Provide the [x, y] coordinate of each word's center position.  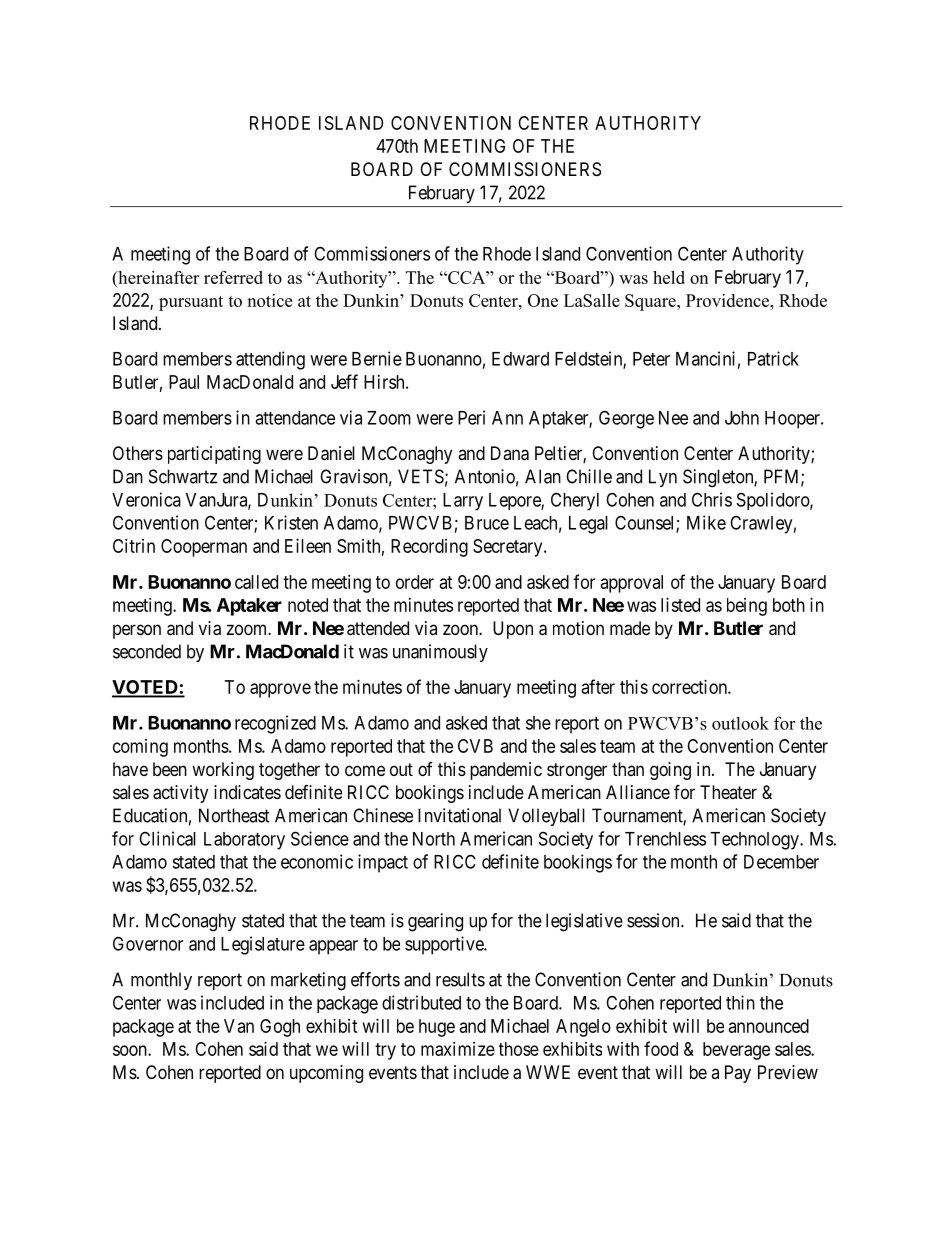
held [669, 277]
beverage [736, 1051]
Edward [520, 359]
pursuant [191, 303]
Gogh [280, 1028]
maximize [458, 1049]
